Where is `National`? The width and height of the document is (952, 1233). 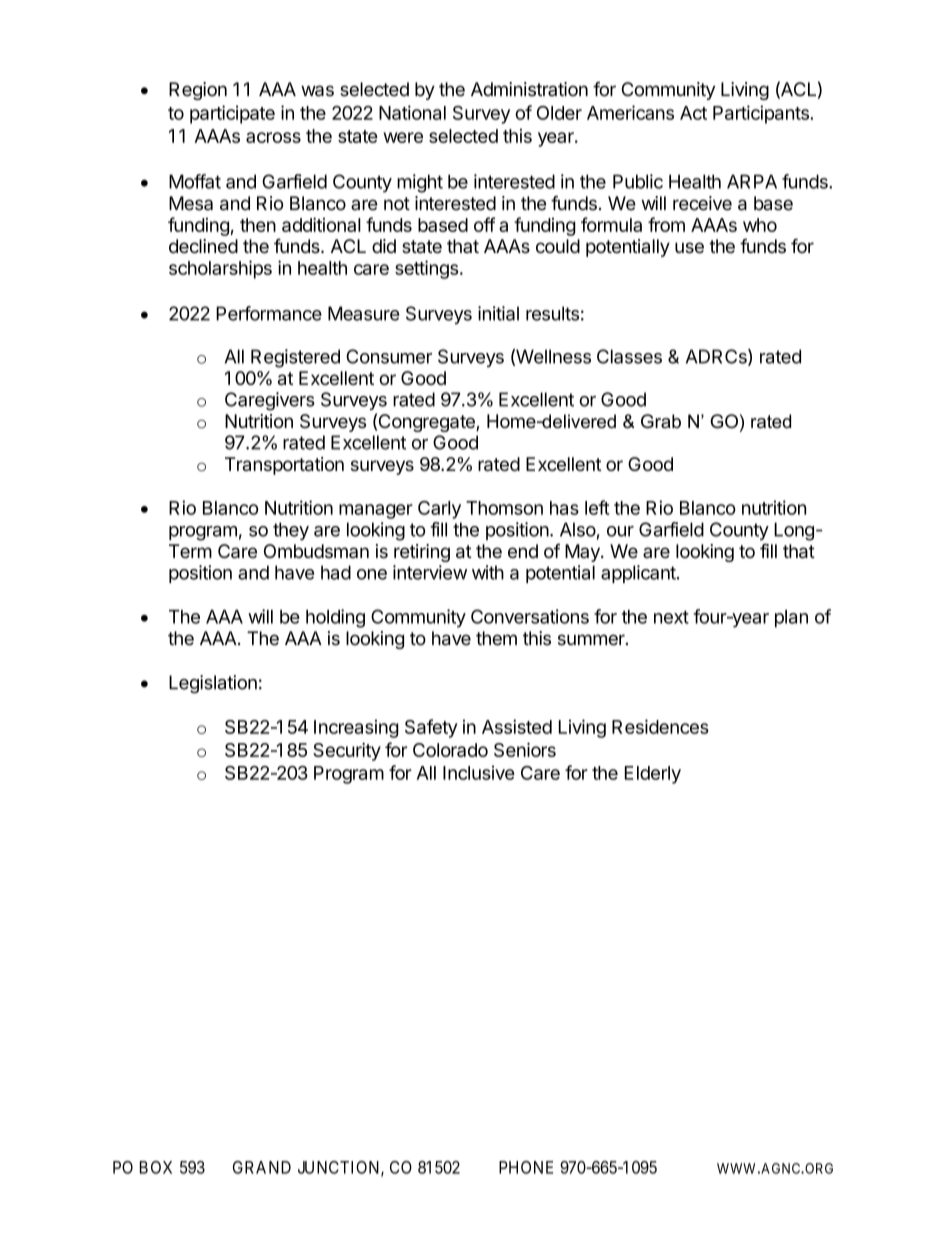
National is located at coordinates (412, 112).
